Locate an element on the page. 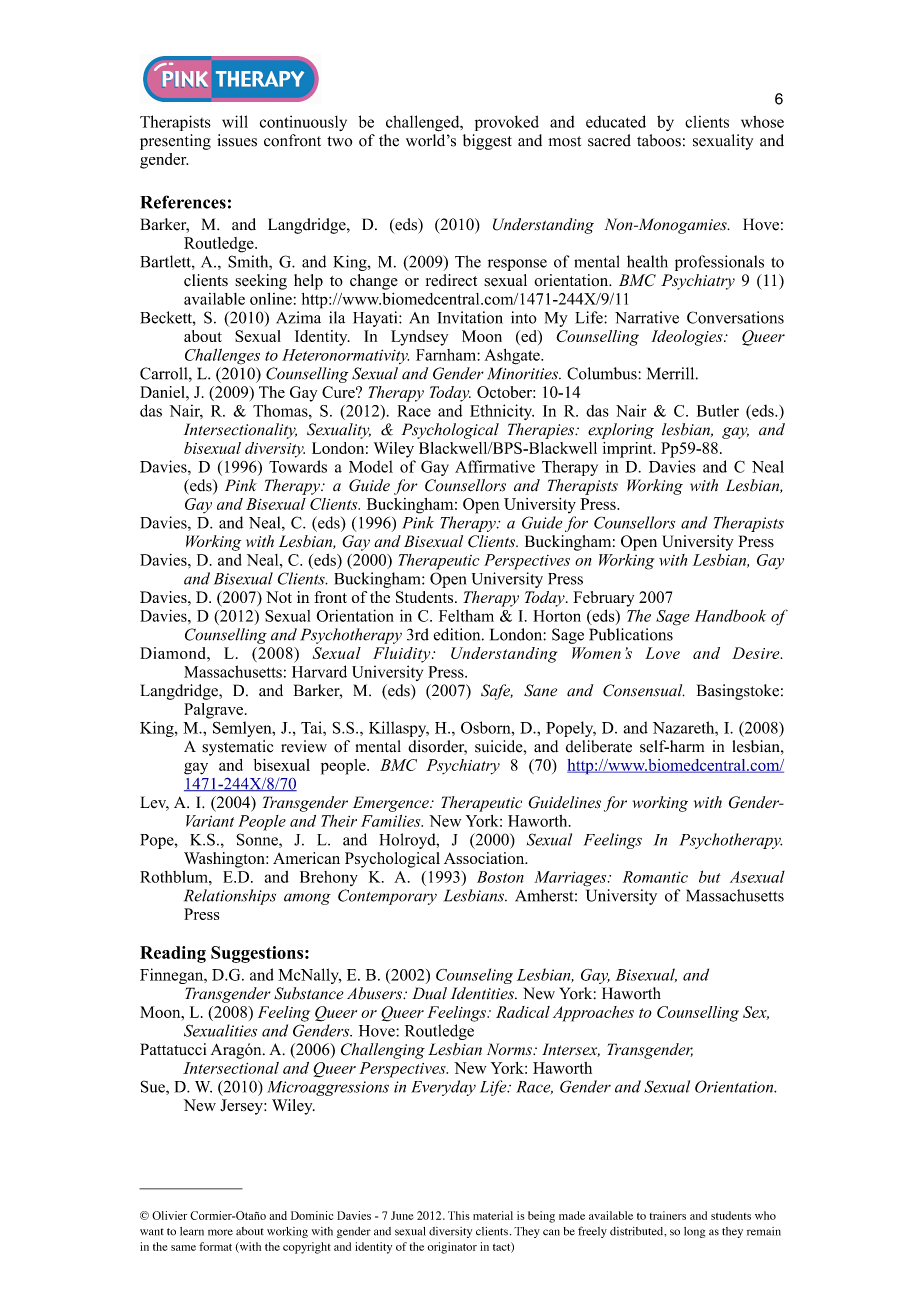 This image has height=1308, width=924. This is located at coordinates (459, 1215).
